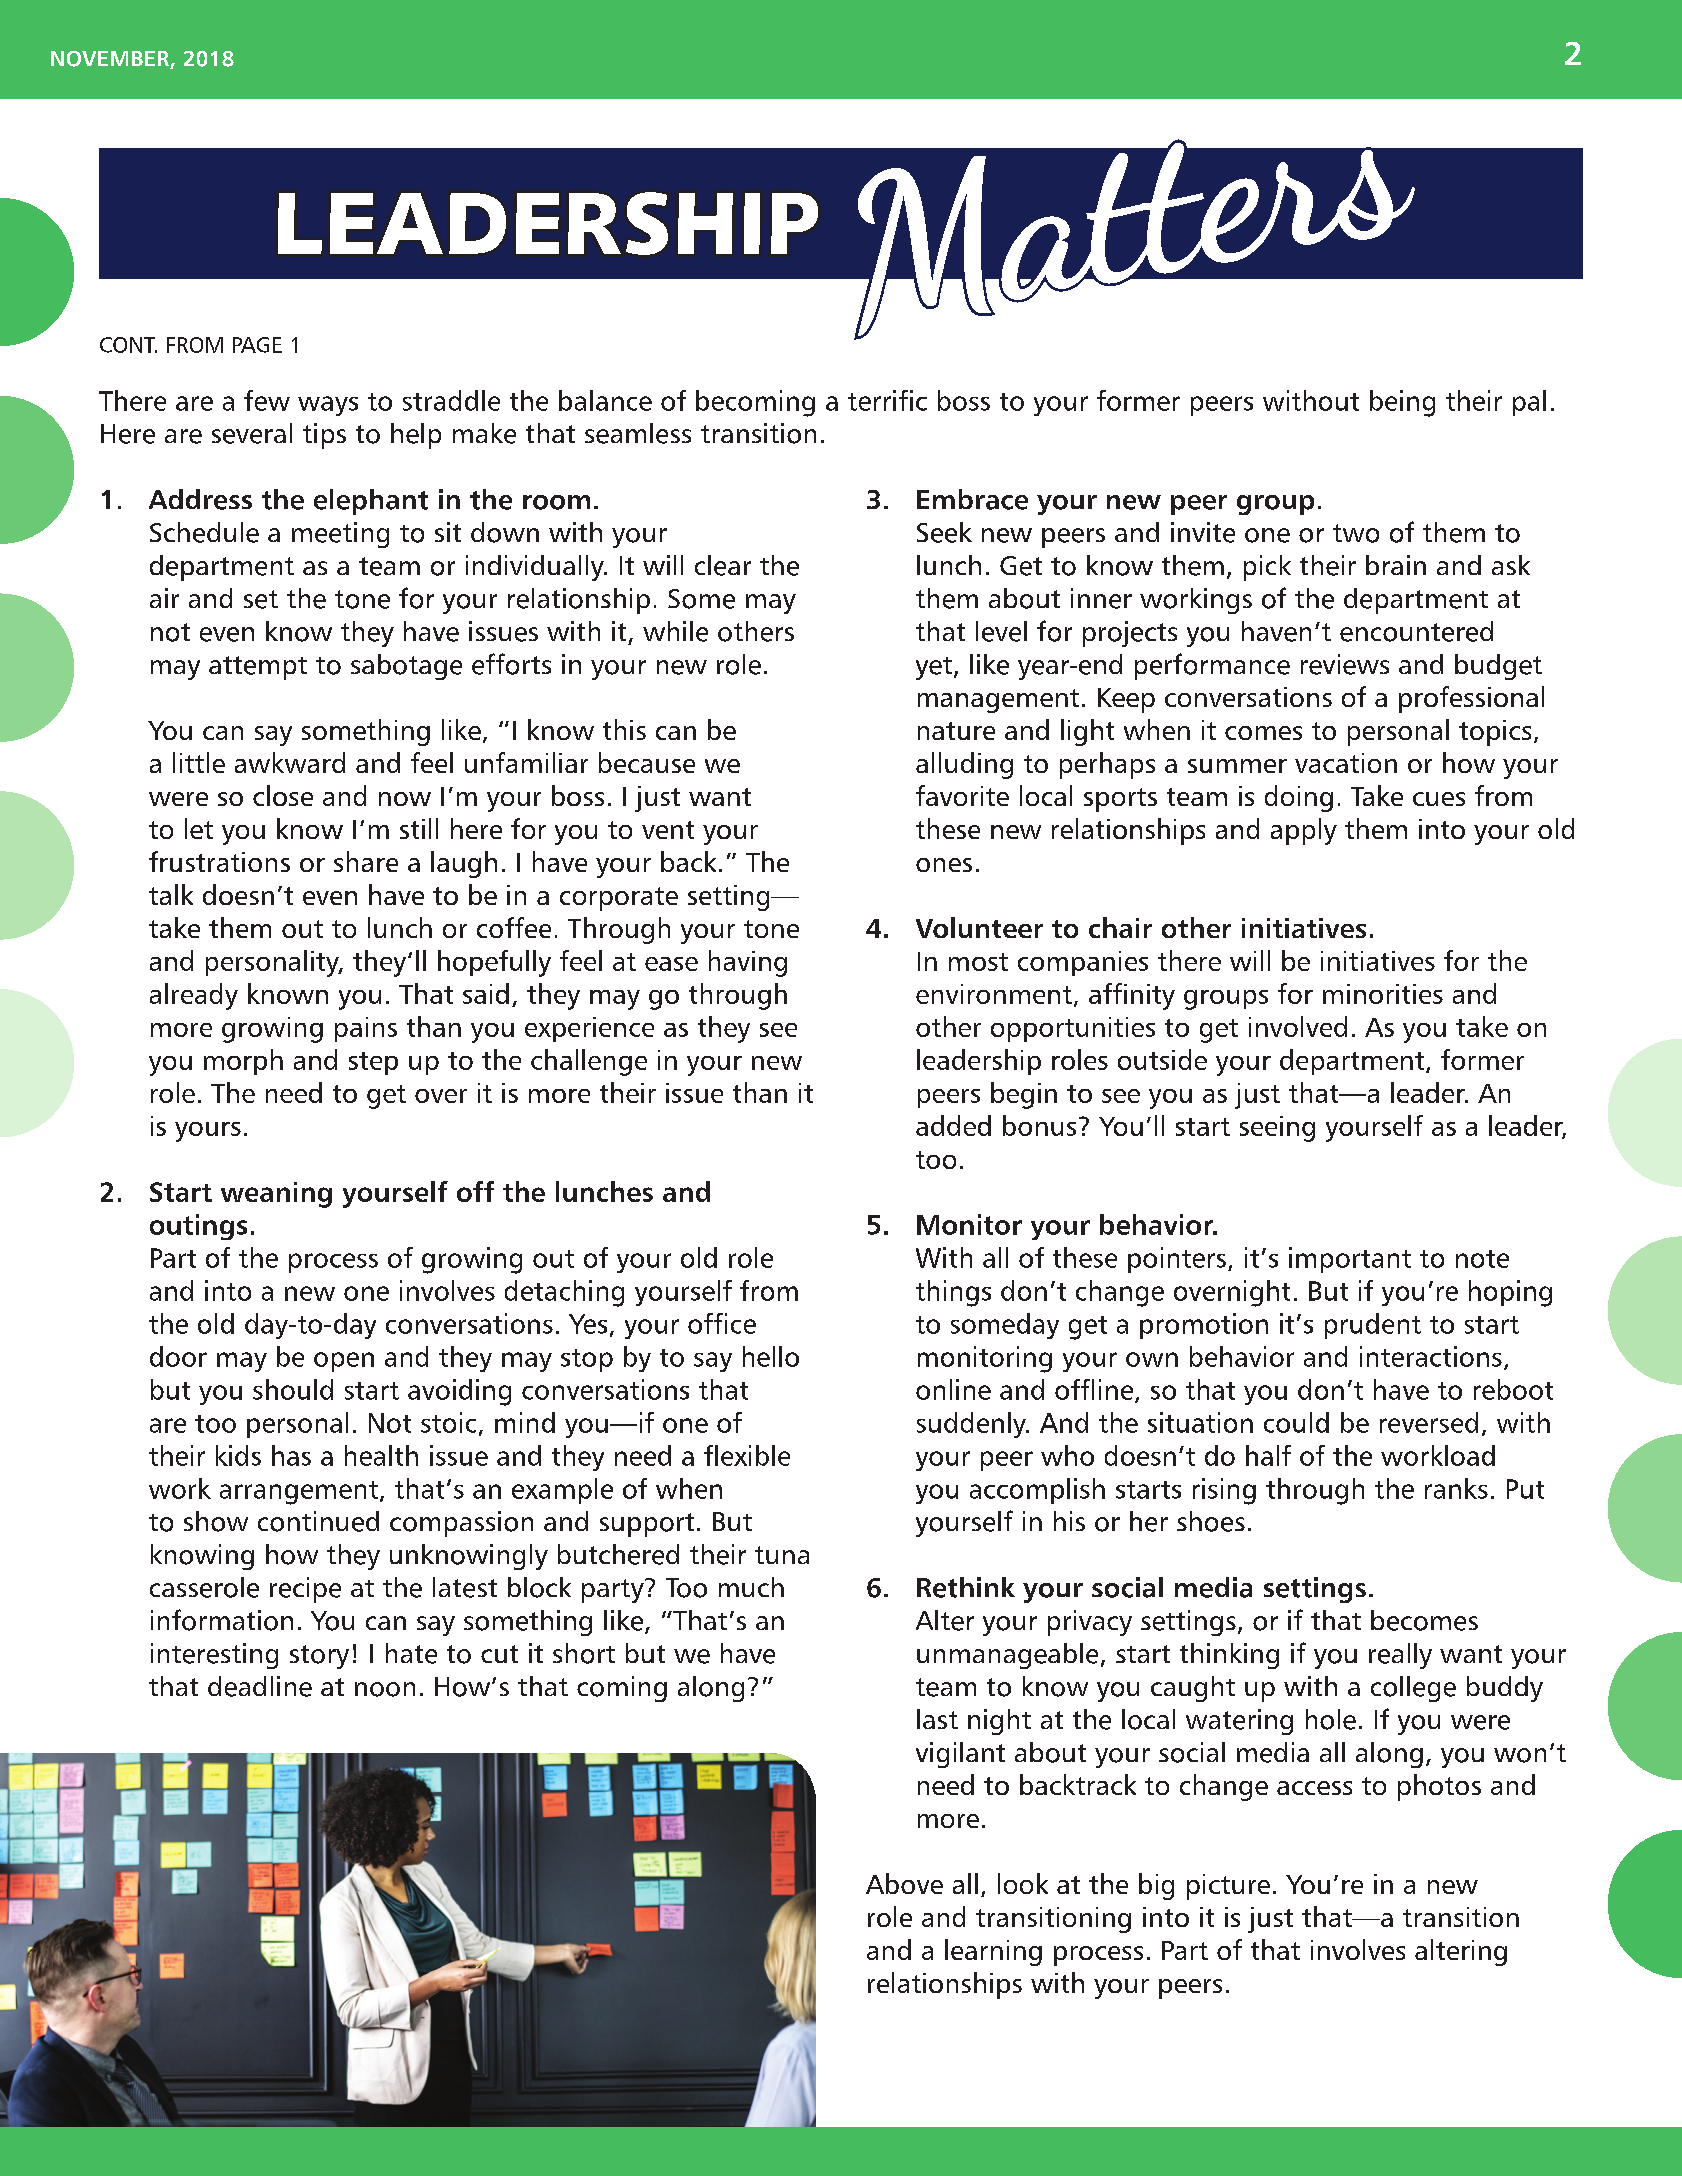 This document has width=1682, height=2176. What do you see at coordinates (366, 861) in the document?
I see `share` at bounding box center [366, 861].
